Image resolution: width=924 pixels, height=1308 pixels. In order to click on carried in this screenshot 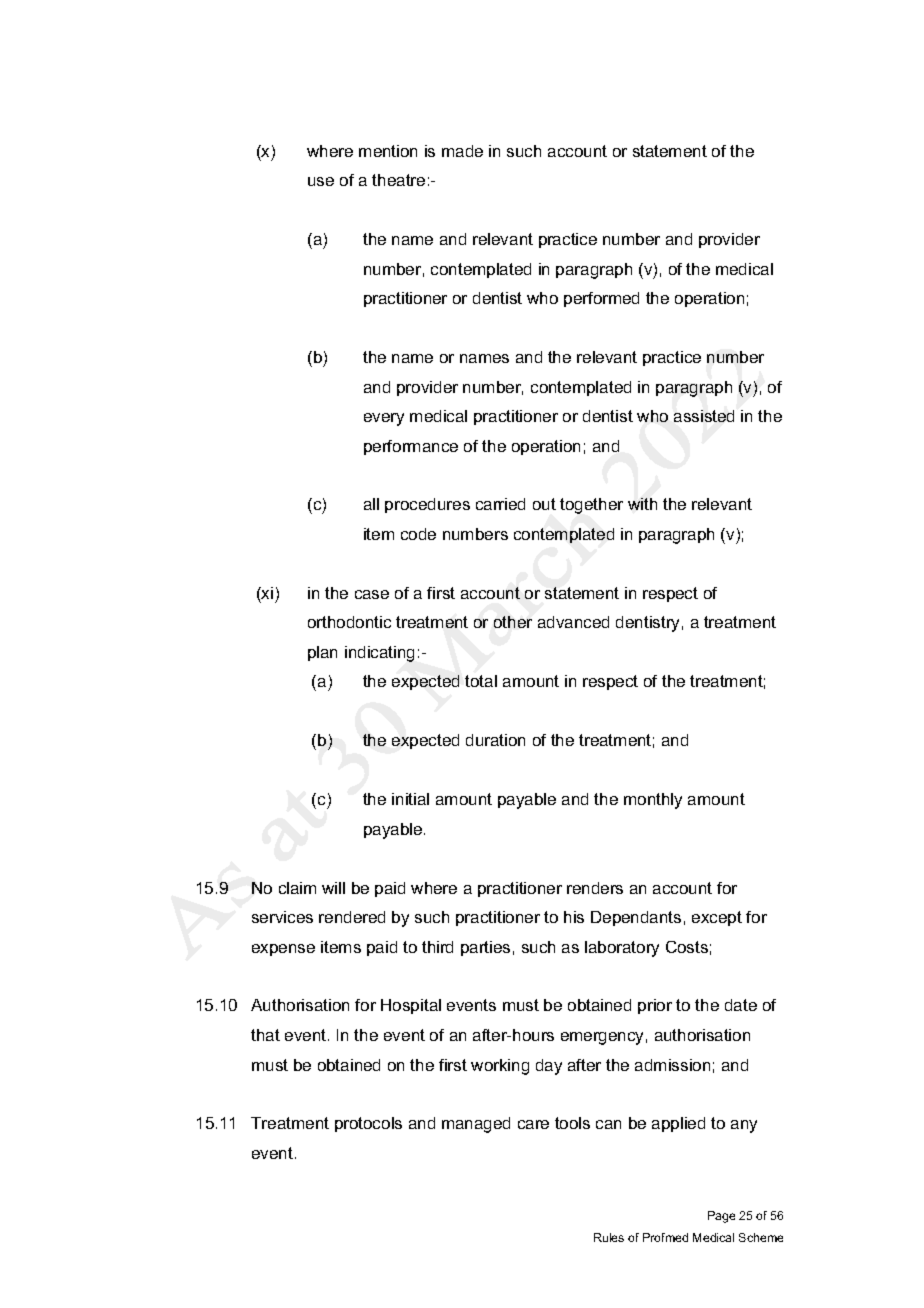, I will do `click(500, 504)`.
